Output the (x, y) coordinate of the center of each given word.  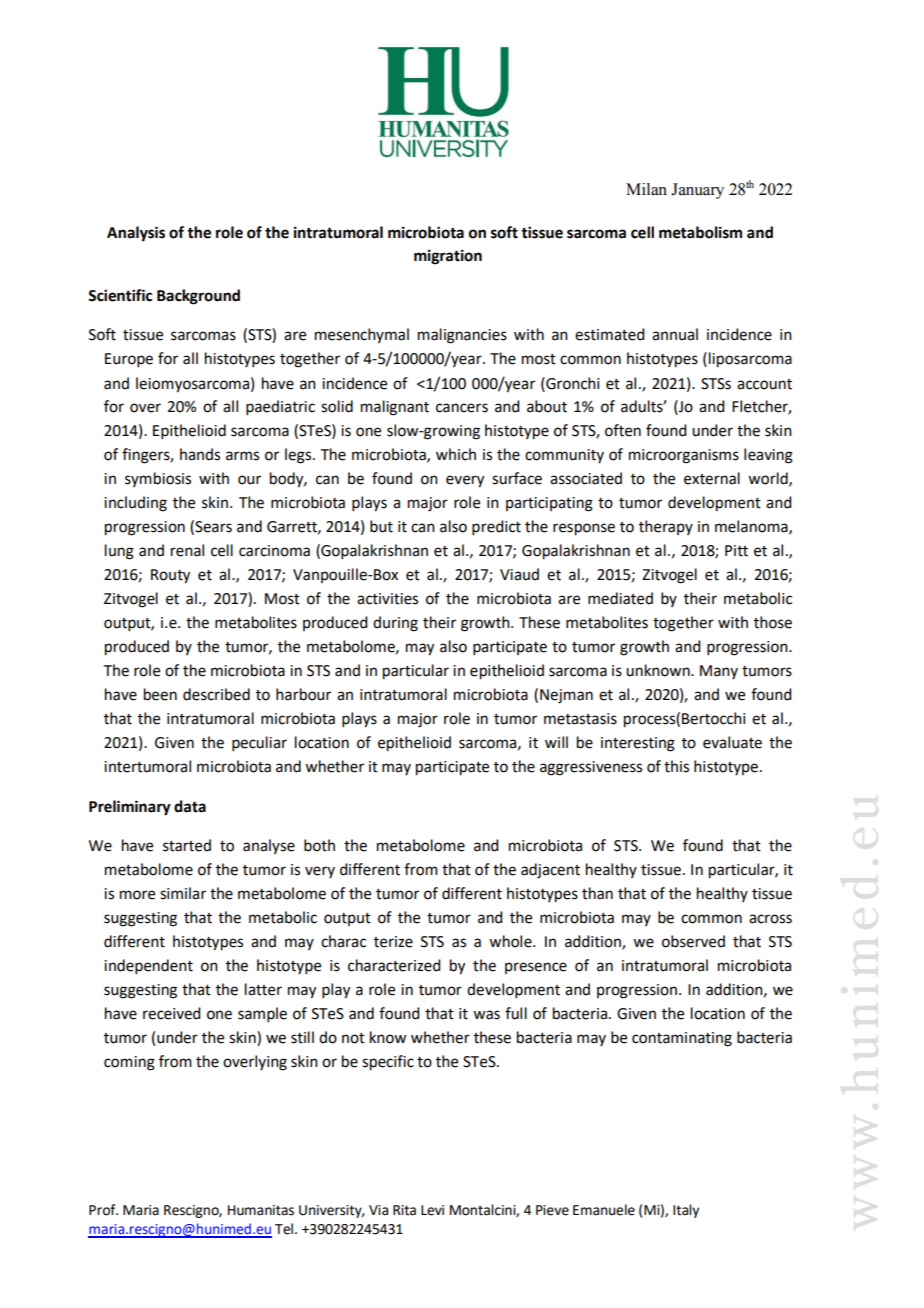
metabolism (700, 232)
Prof (103, 1210)
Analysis (136, 234)
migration (448, 257)
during (395, 624)
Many (719, 672)
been (160, 694)
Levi (432, 1210)
